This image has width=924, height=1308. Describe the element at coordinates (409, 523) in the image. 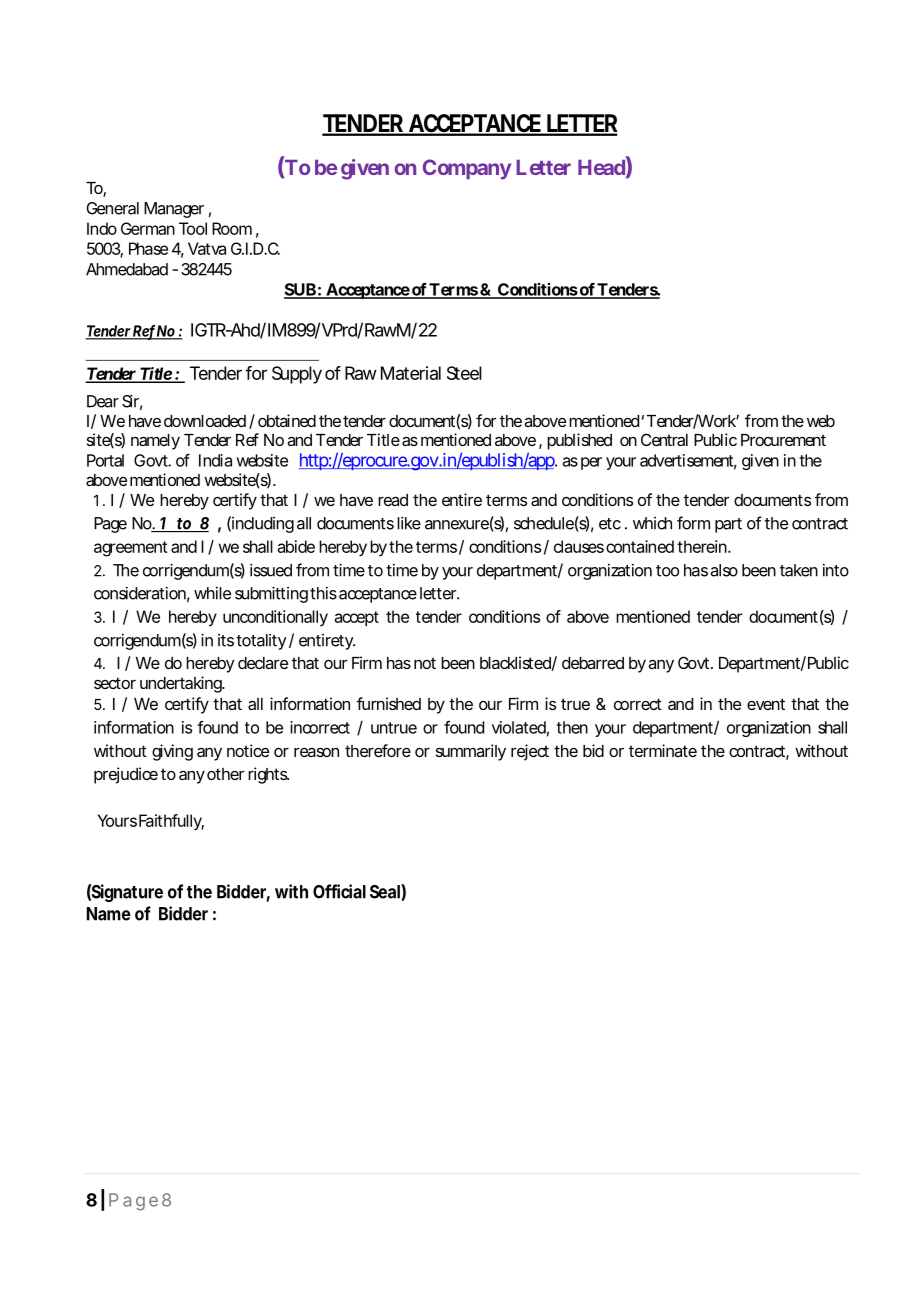

I see `like` at that location.
